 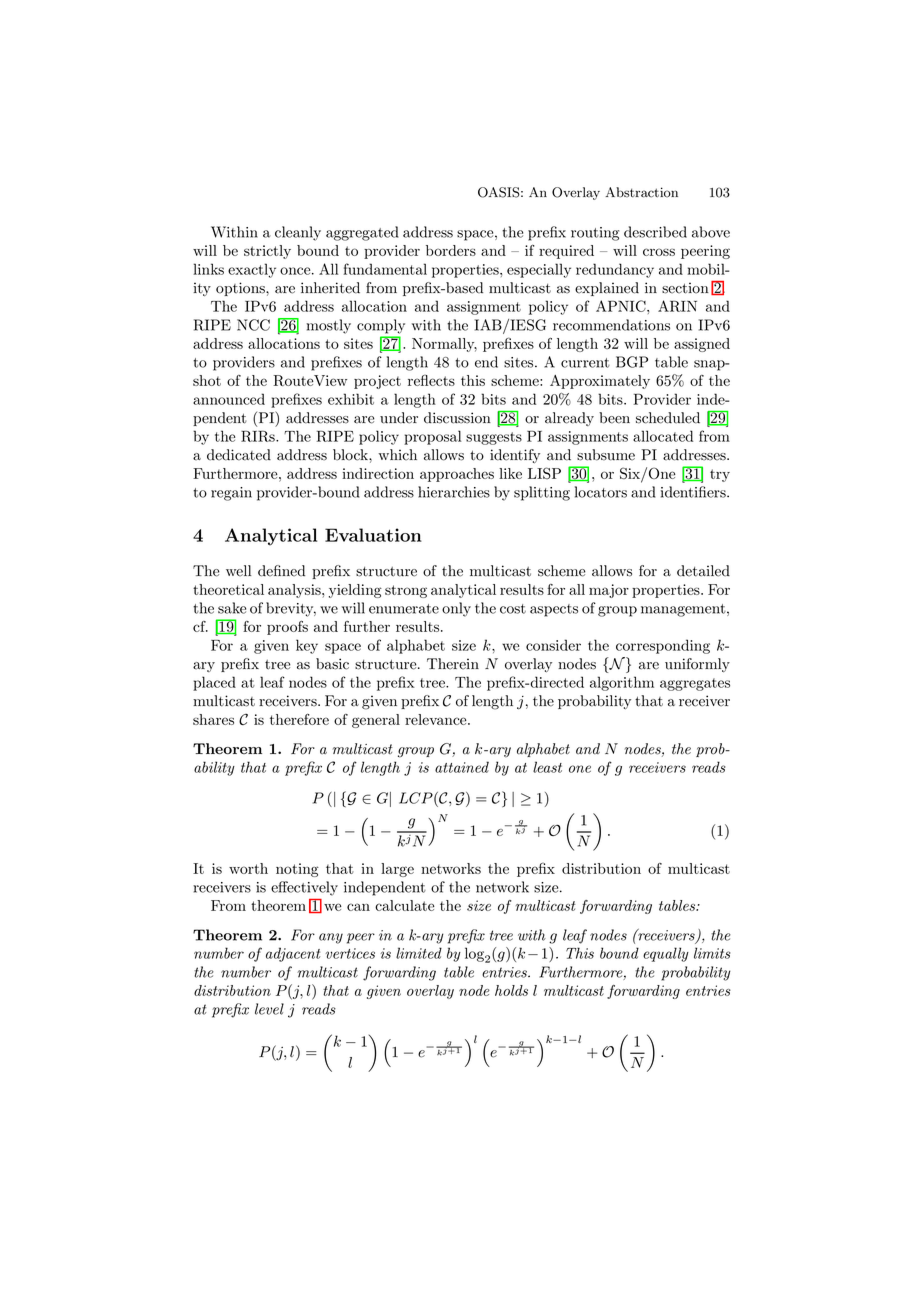 I want to click on only, so click(x=456, y=609).
